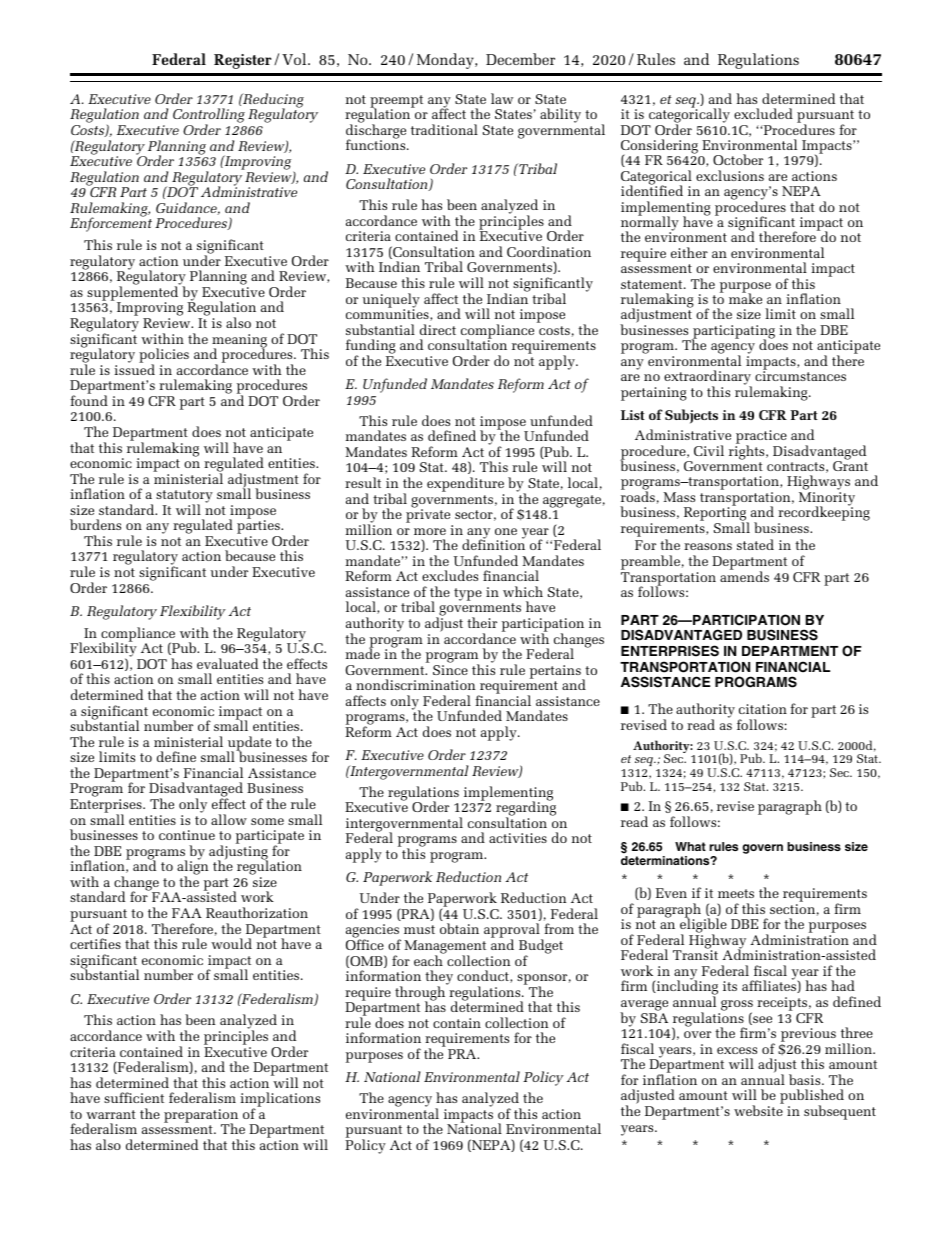  Describe the element at coordinates (209, 117) in the screenshot. I see `Controlling` at that location.
